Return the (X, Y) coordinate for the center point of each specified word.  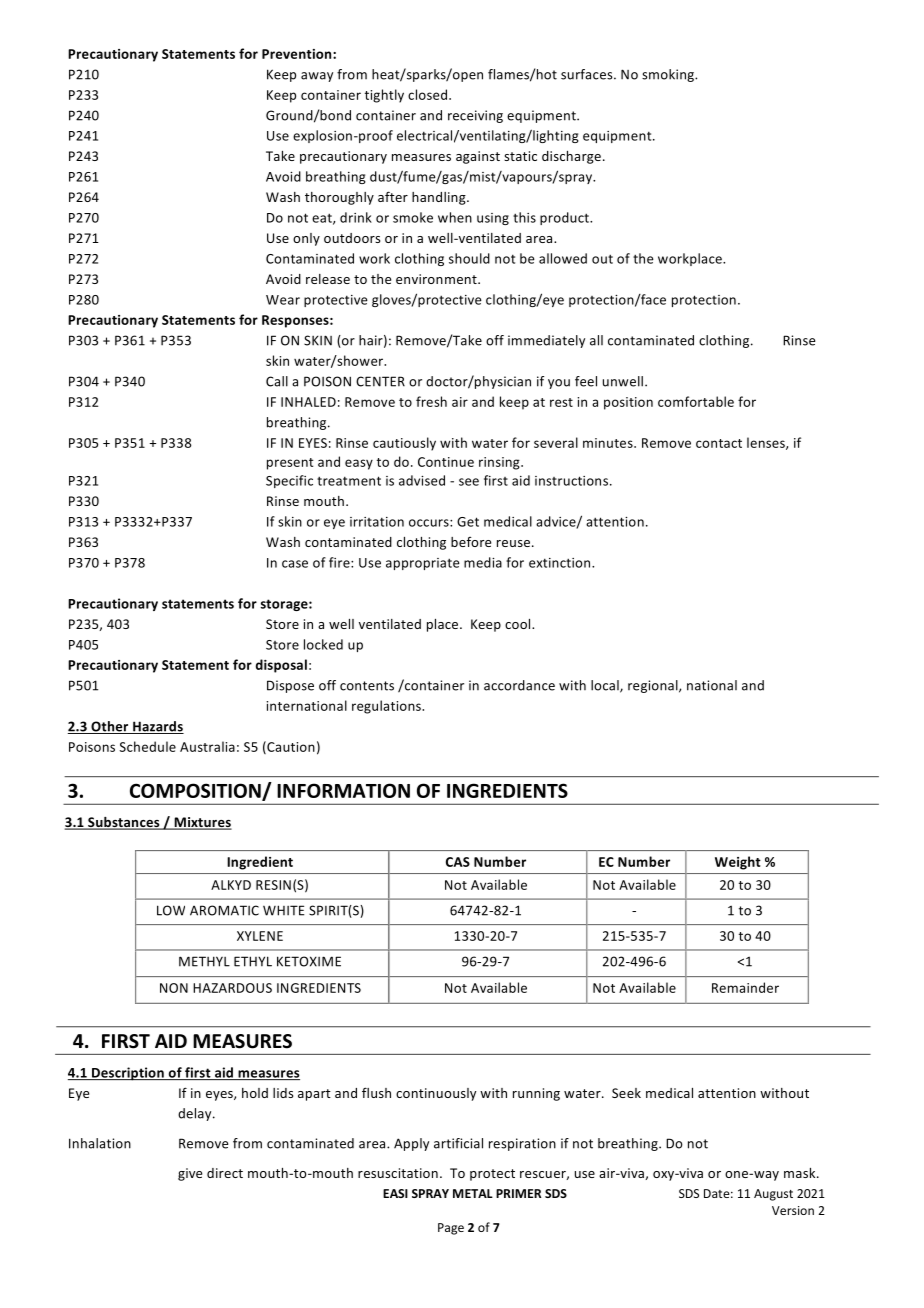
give (190, 1174)
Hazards (157, 727)
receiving (475, 116)
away (317, 77)
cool (519, 624)
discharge (573, 157)
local (606, 686)
